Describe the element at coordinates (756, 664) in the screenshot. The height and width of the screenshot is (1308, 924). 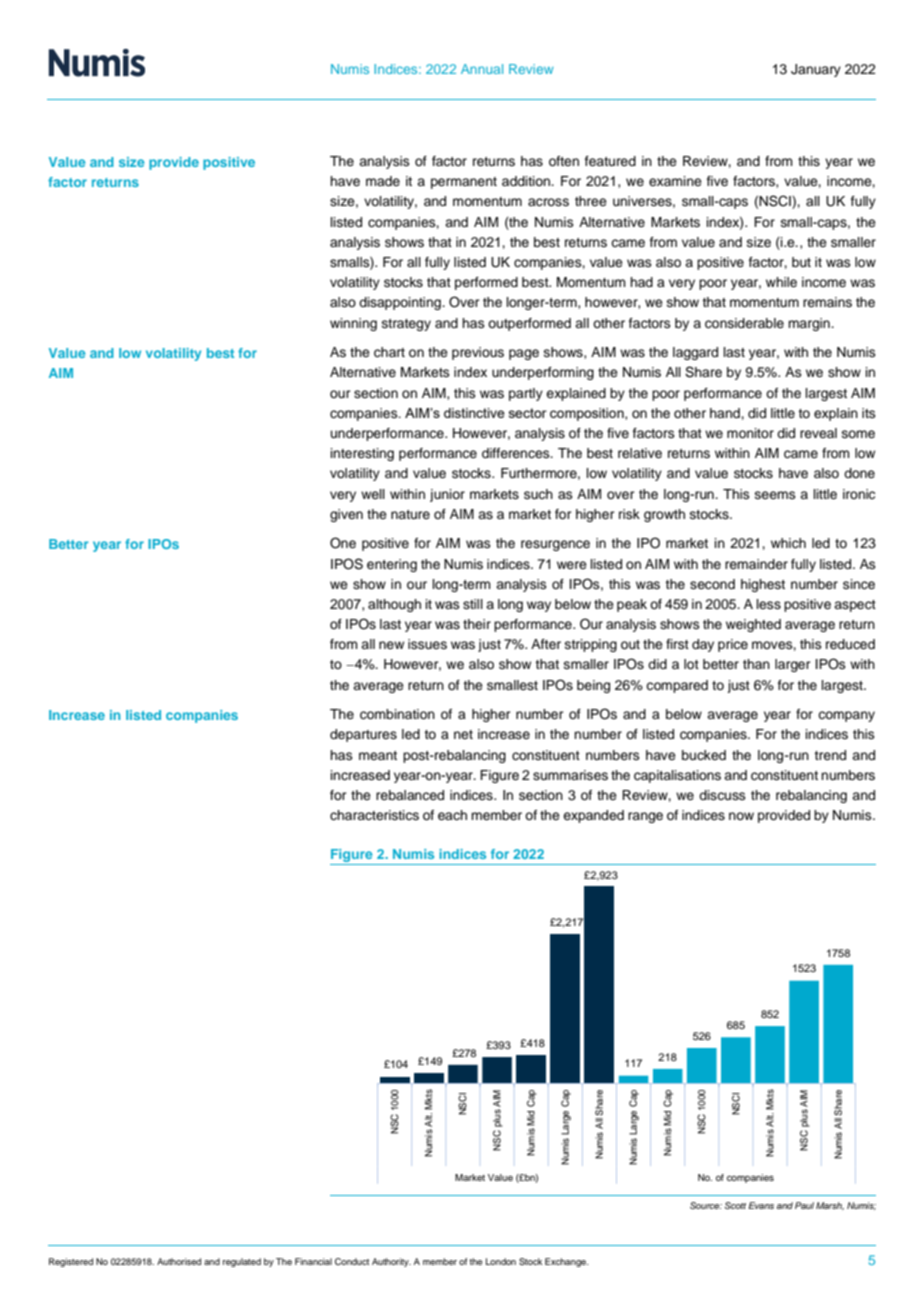
I see `than` at that location.
